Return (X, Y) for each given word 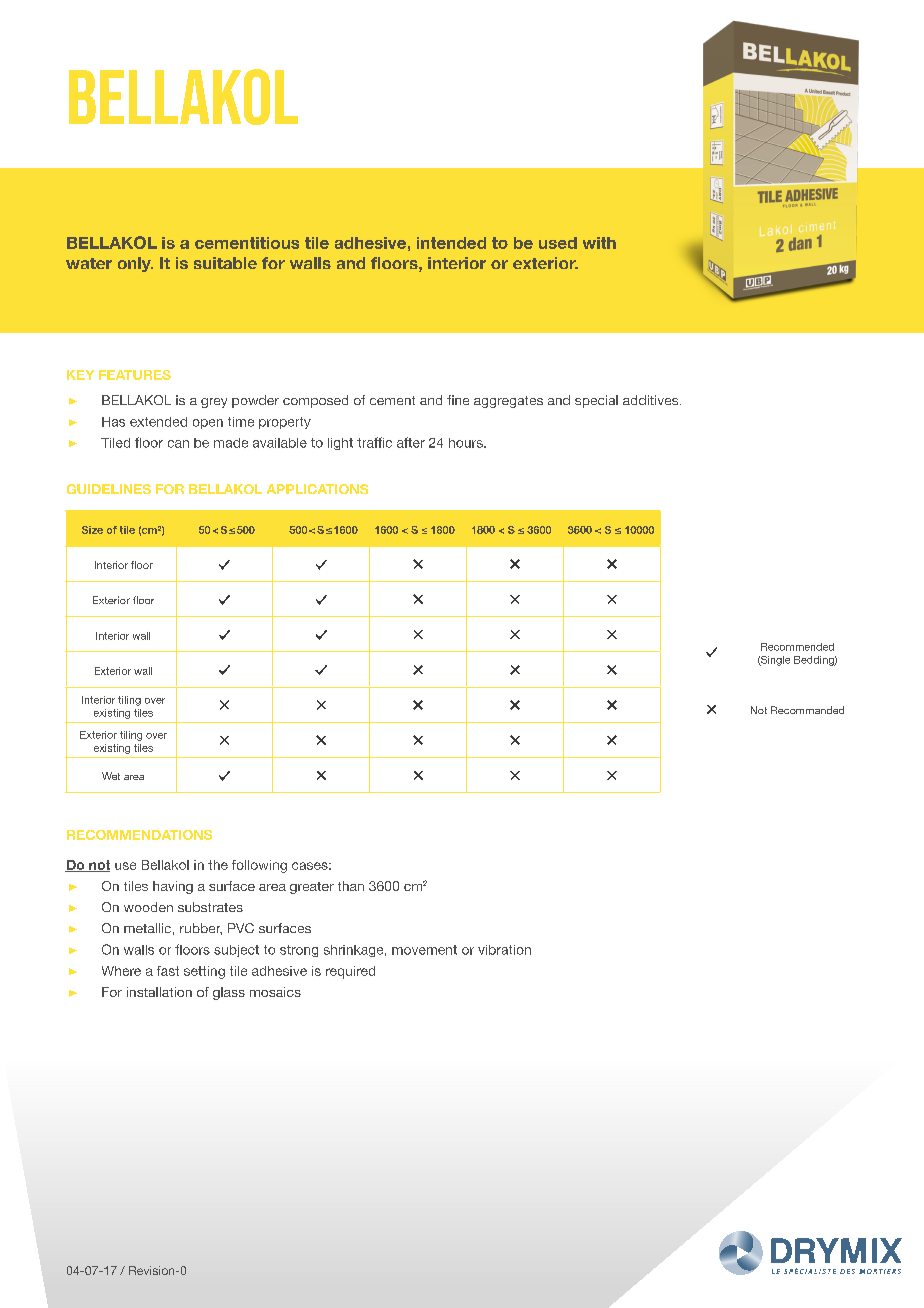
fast (168, 971)
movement (424, 950)
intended (451, 243)
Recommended (797, 647)
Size (92, 530)
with (599, 243)
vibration (504, 950)
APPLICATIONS (317, 489)
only (135, 264)
